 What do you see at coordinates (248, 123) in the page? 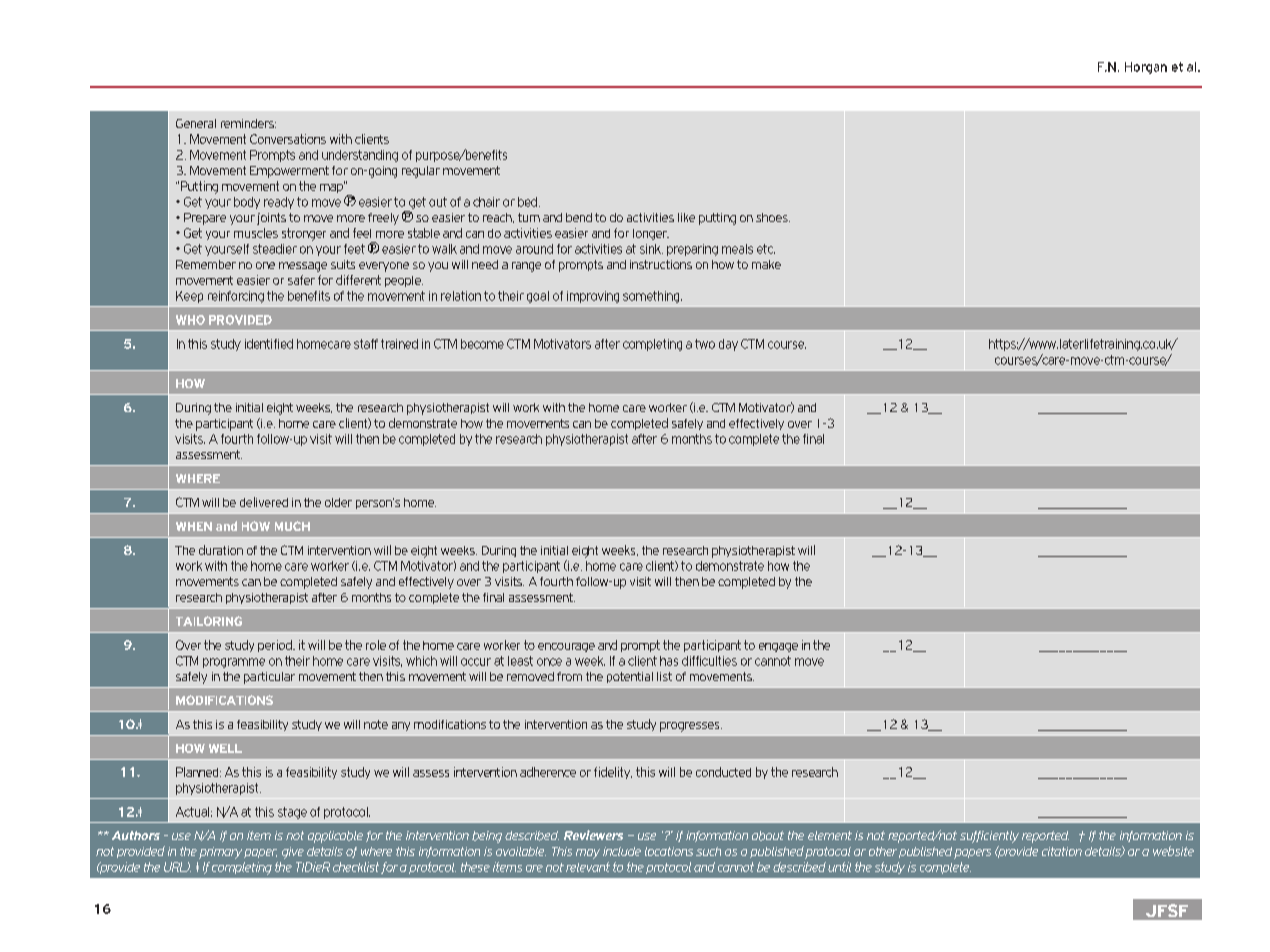
I see `reminders` at bounding box center [248, 123].
